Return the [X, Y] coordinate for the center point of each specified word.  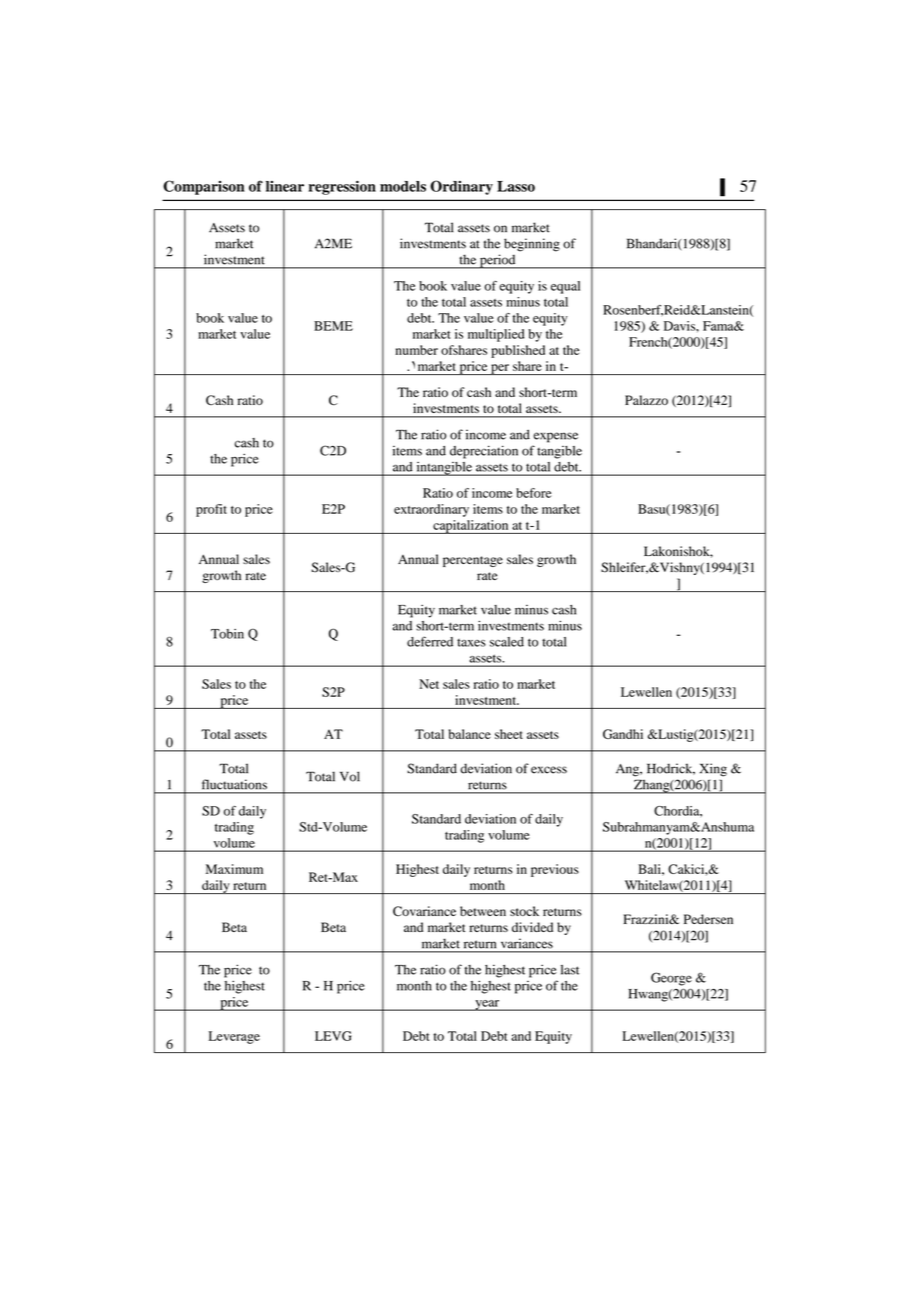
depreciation [484, 452]
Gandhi [623, 734]
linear [285, 186]
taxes [471, 643]
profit [211, 510]
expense [556, 437]
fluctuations [234, 784]
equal [565, 287]
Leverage [234, 1037]
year [487, 1005]
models [403, 186]
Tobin [227, 634]
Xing [713, 770]
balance [470, 734]
